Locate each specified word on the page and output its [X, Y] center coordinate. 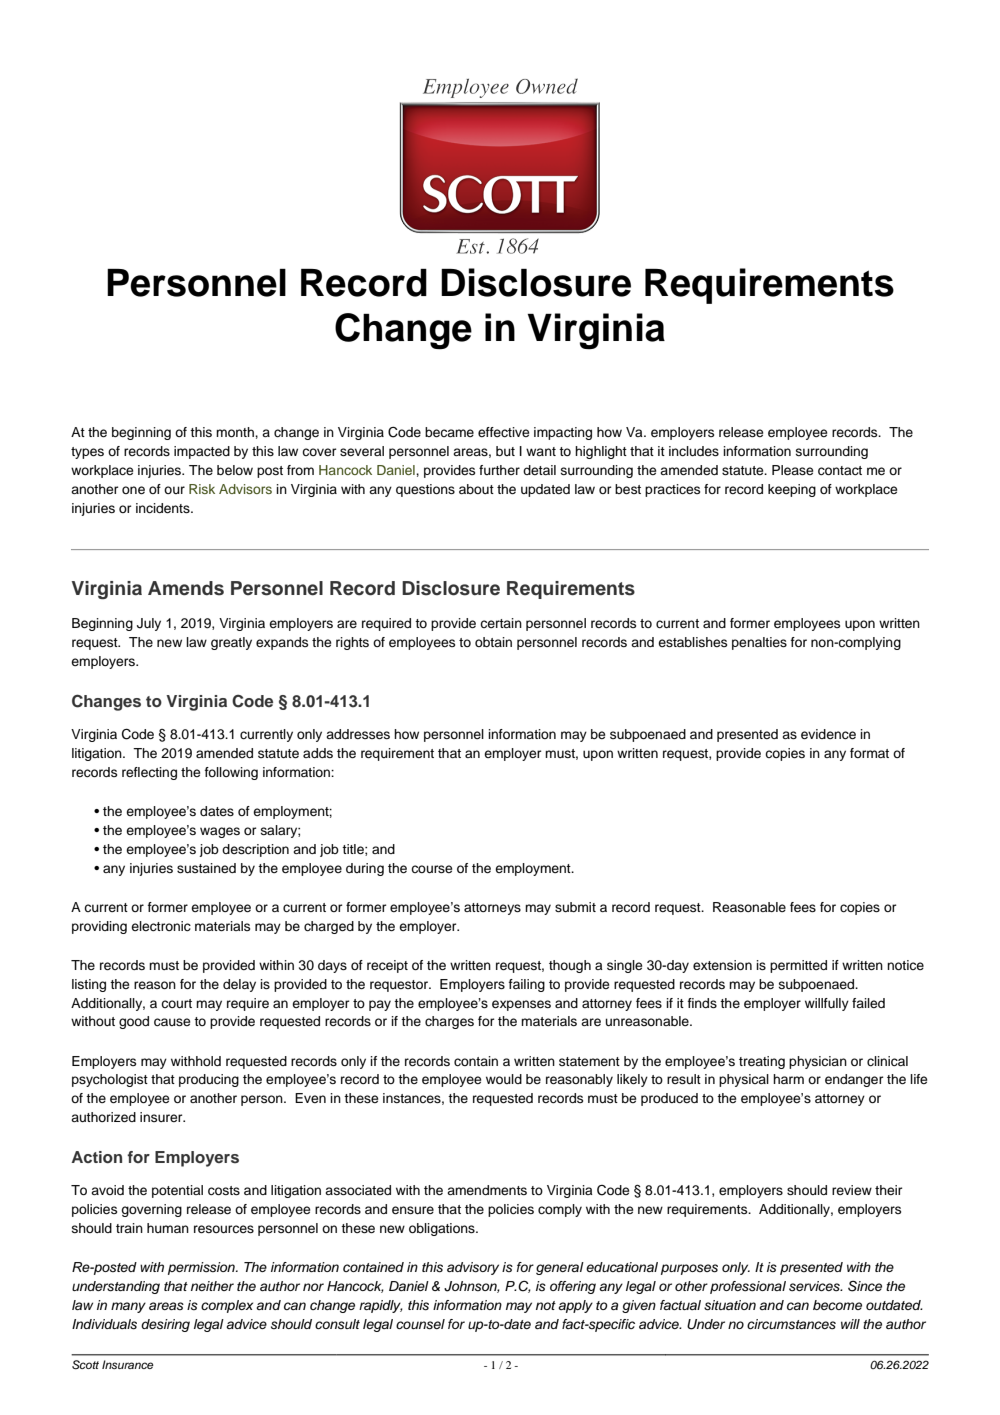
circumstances [791, 1324]
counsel [420, 1324]
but [505, 451]
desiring [165, 1325]
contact [840, 471]
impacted [202, 452]
